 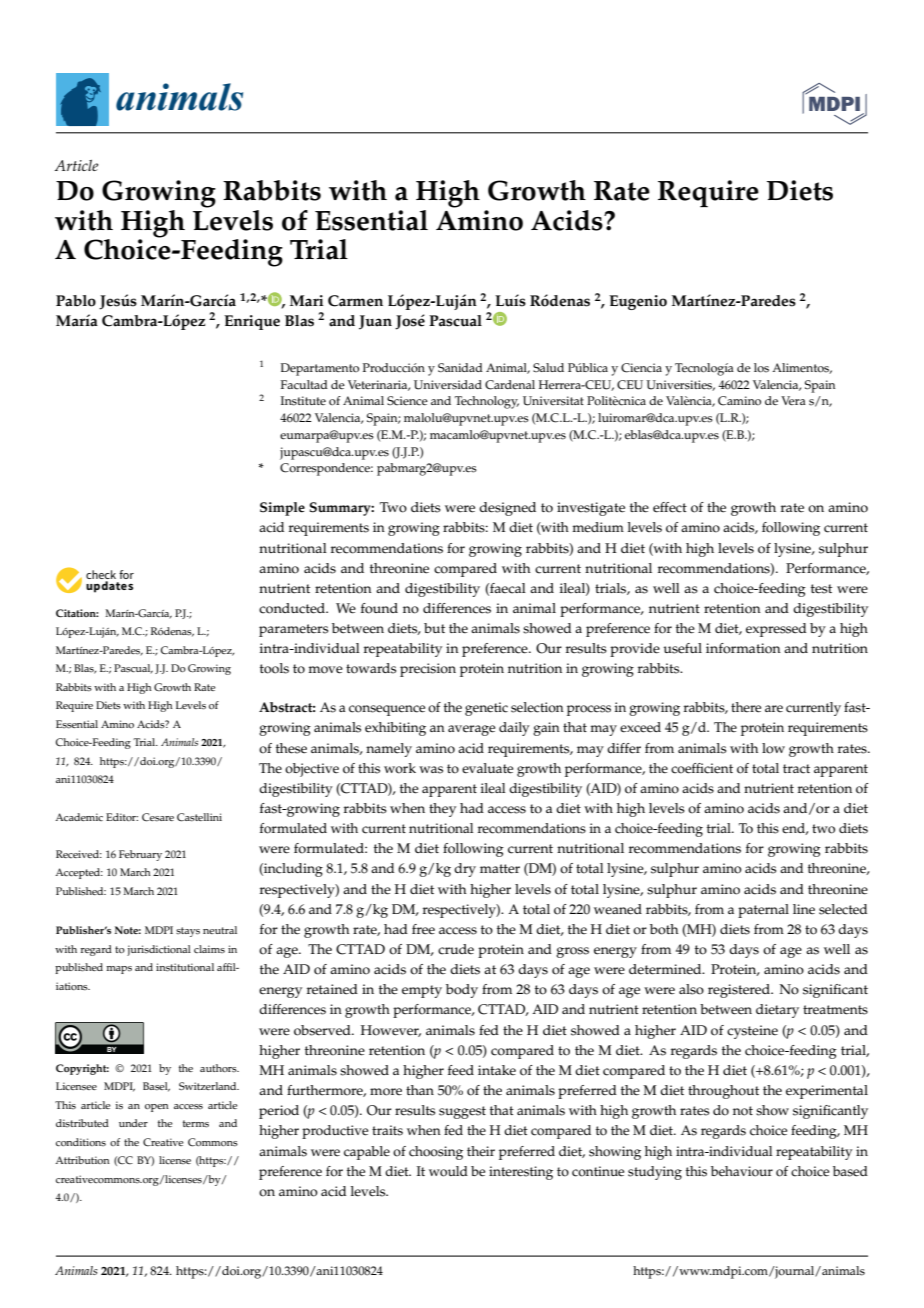 What do you see at coordinates (375, 322) in the page?
I see `Juan` at bounding box center [375, 322].
